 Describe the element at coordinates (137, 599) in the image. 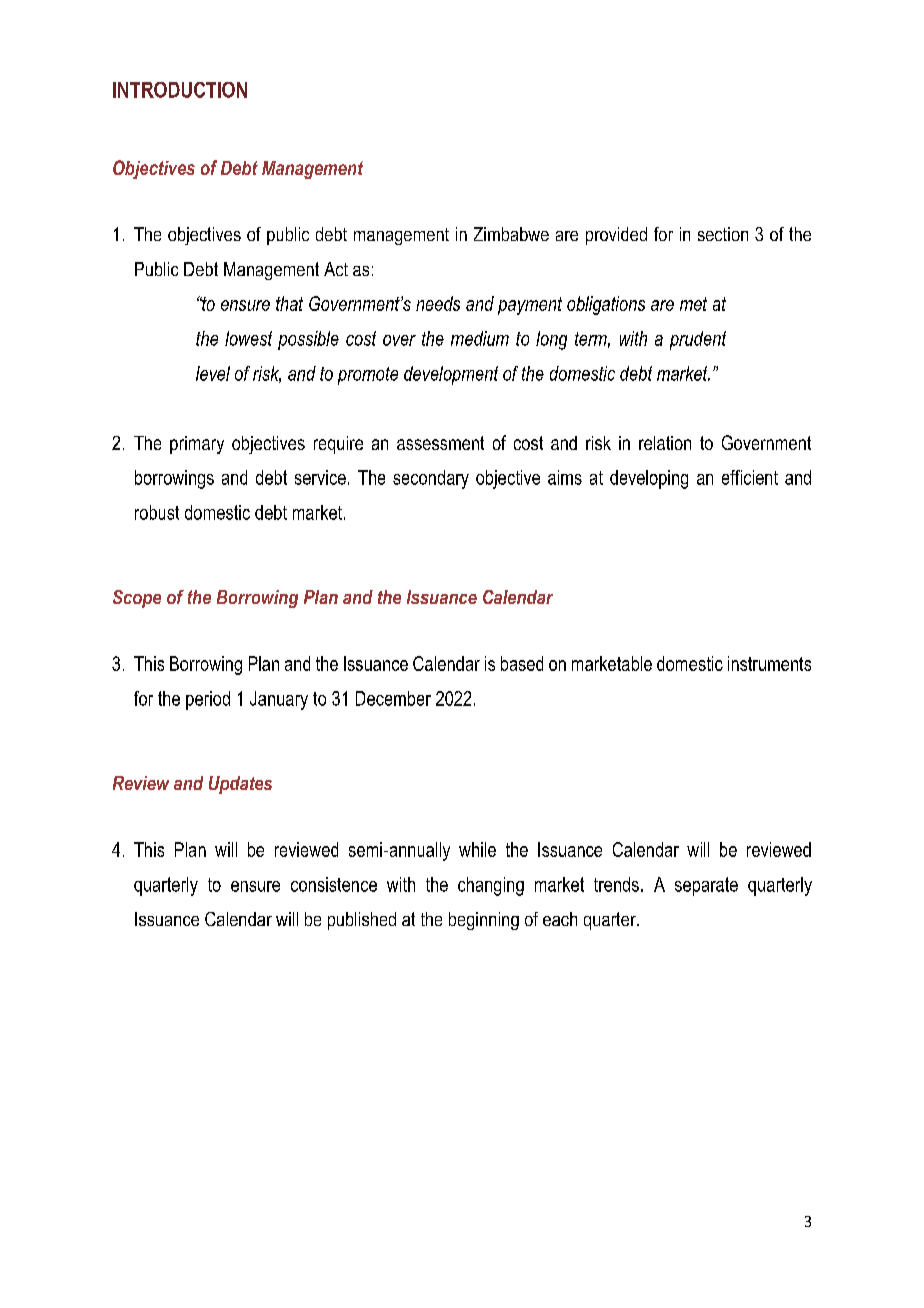

I see `Scope` at that location.
